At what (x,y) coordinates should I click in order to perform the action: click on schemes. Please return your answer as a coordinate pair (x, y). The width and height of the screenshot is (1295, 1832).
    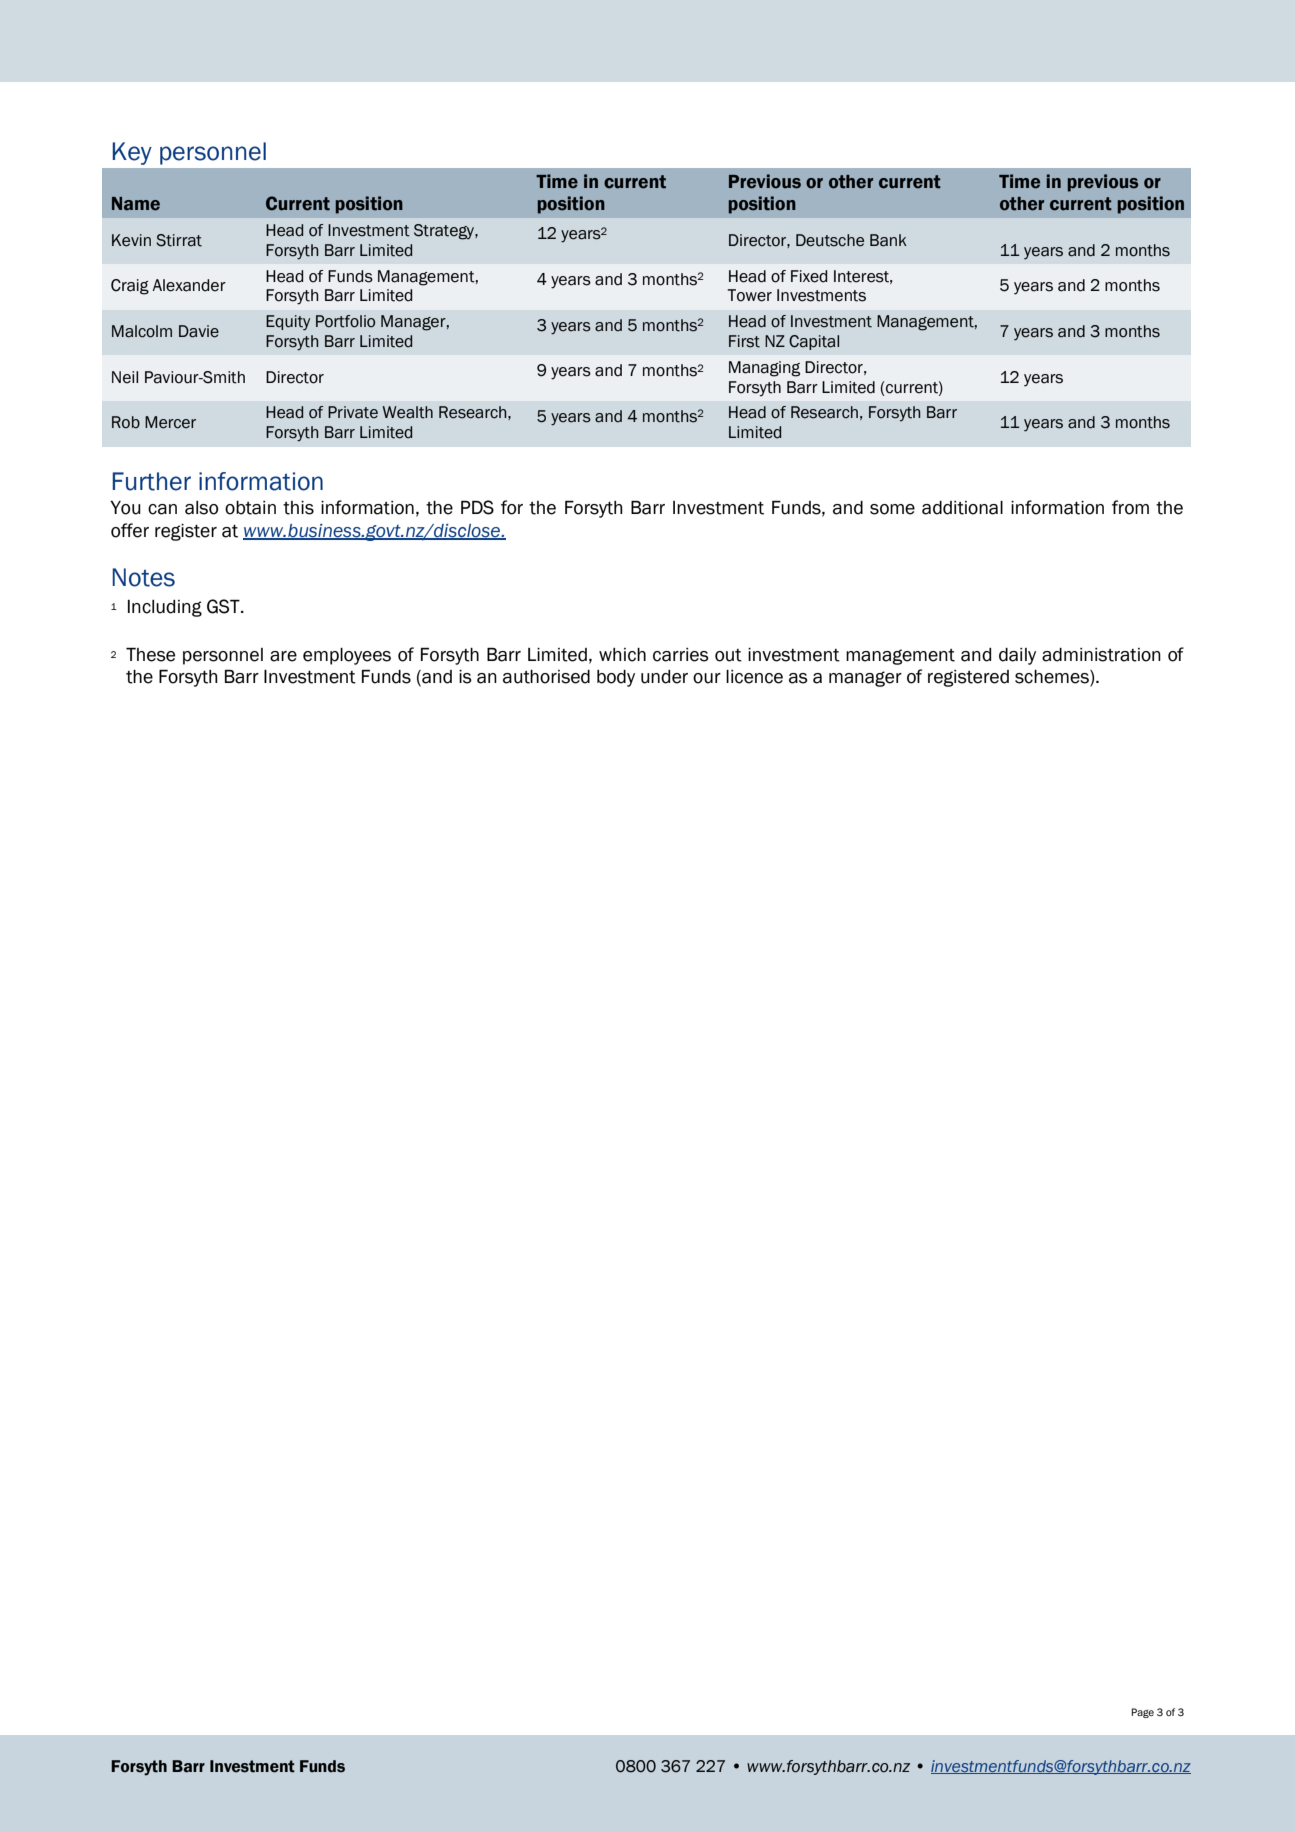
    Looking at the image, I should click on (1053, 678).
